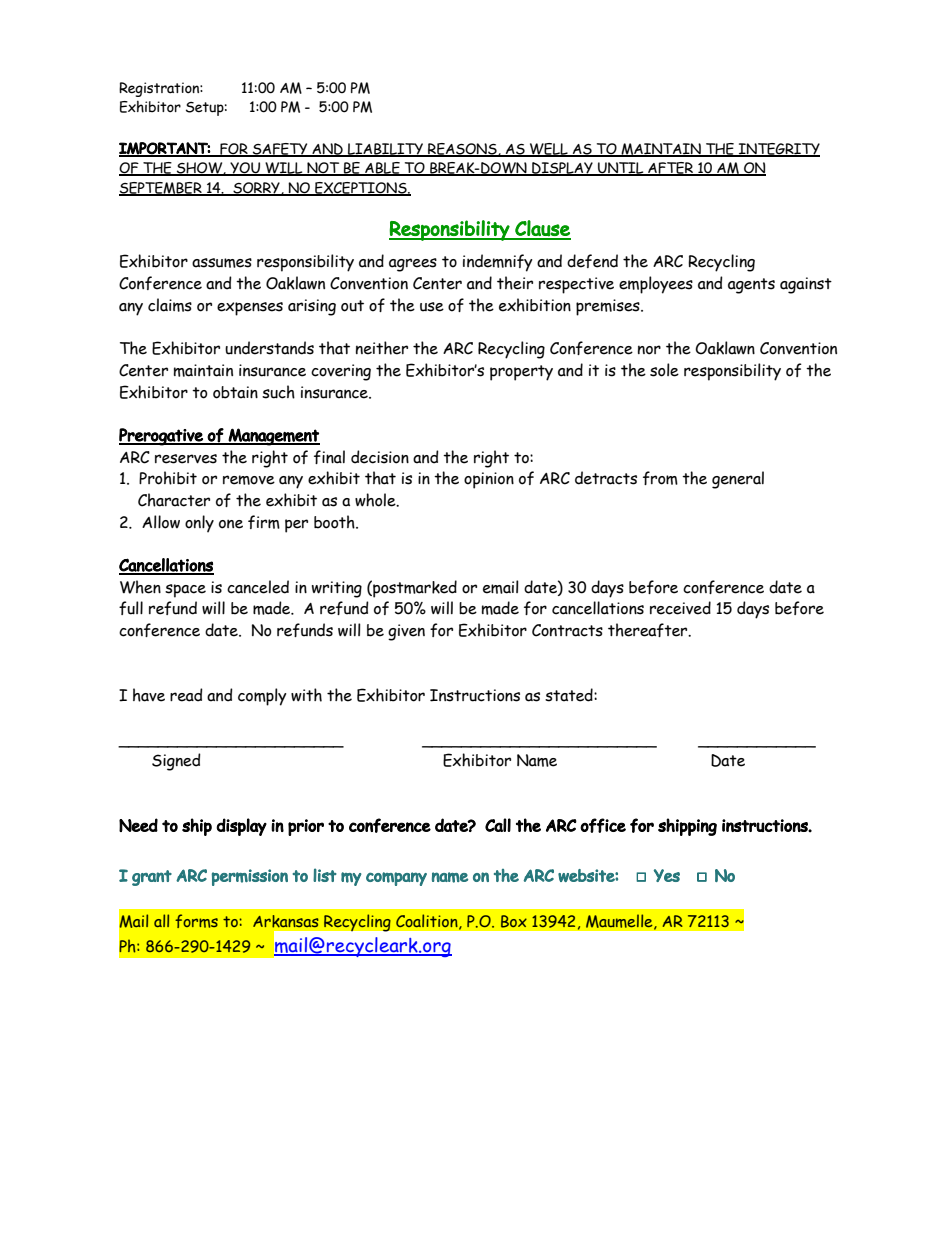  I want to click on Yes, so click(667, 875).
